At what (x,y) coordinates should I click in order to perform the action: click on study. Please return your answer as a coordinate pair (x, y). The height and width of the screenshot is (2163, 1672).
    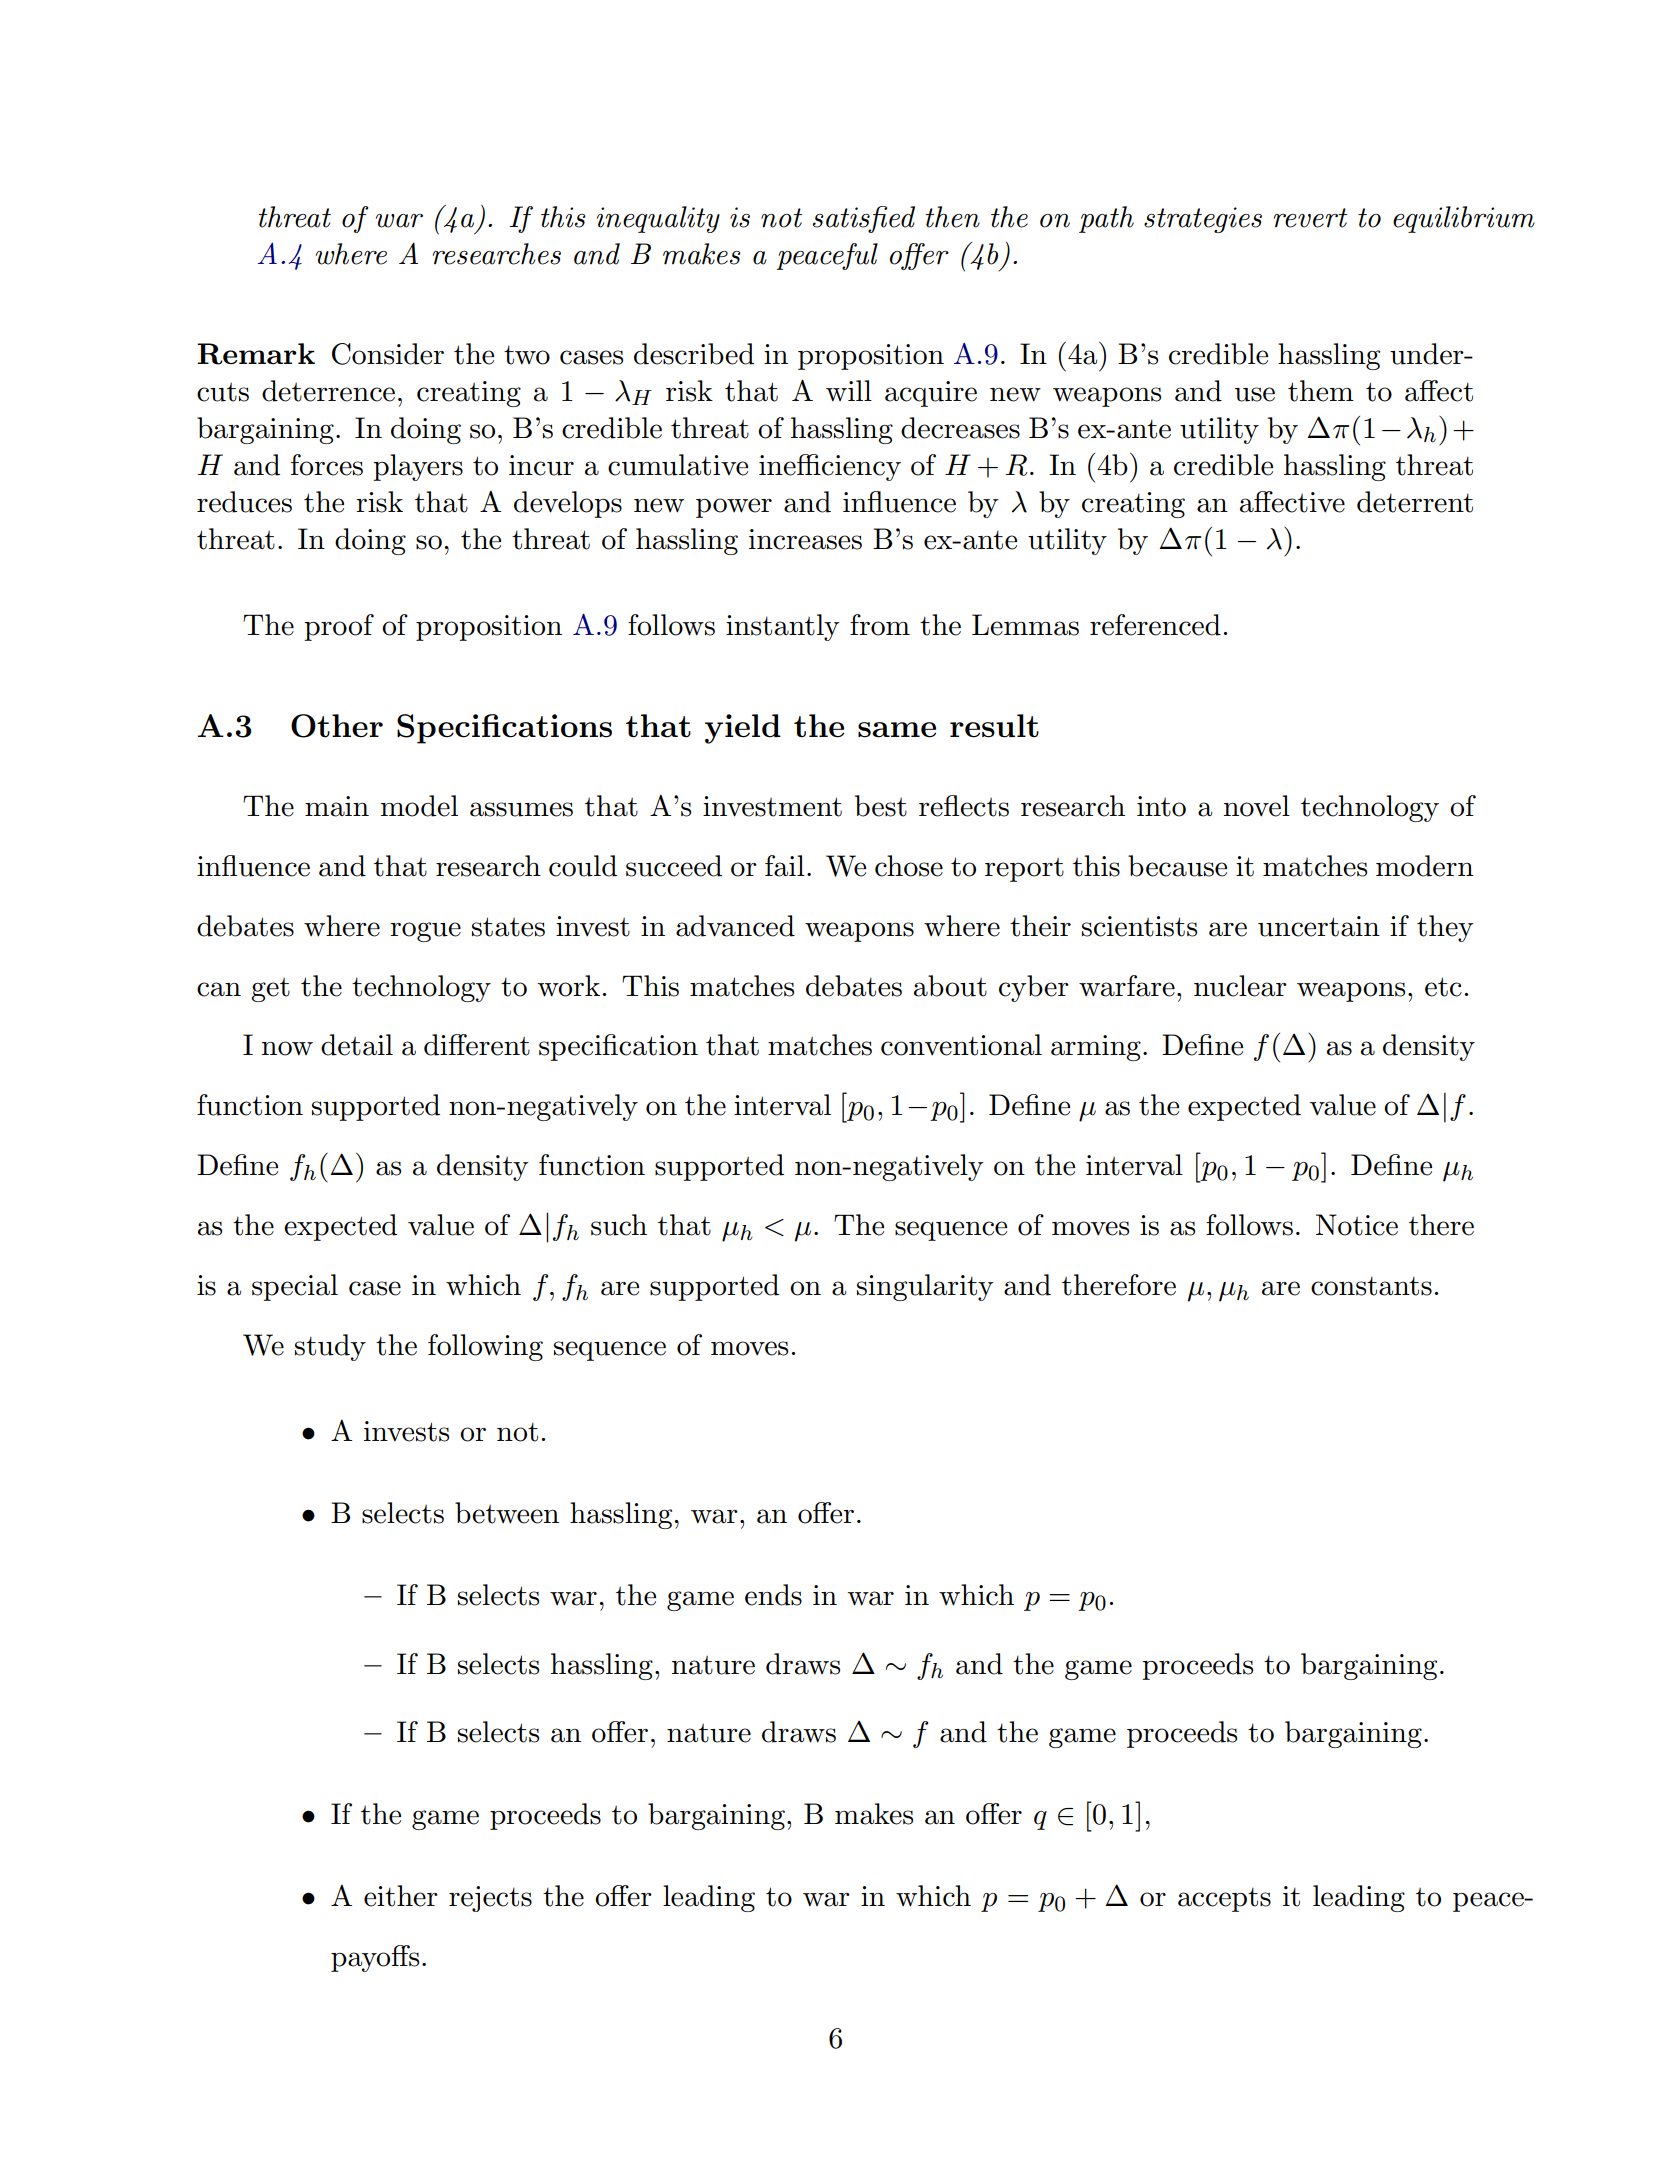
    Looking at the image, I should click on (330, 1347).
